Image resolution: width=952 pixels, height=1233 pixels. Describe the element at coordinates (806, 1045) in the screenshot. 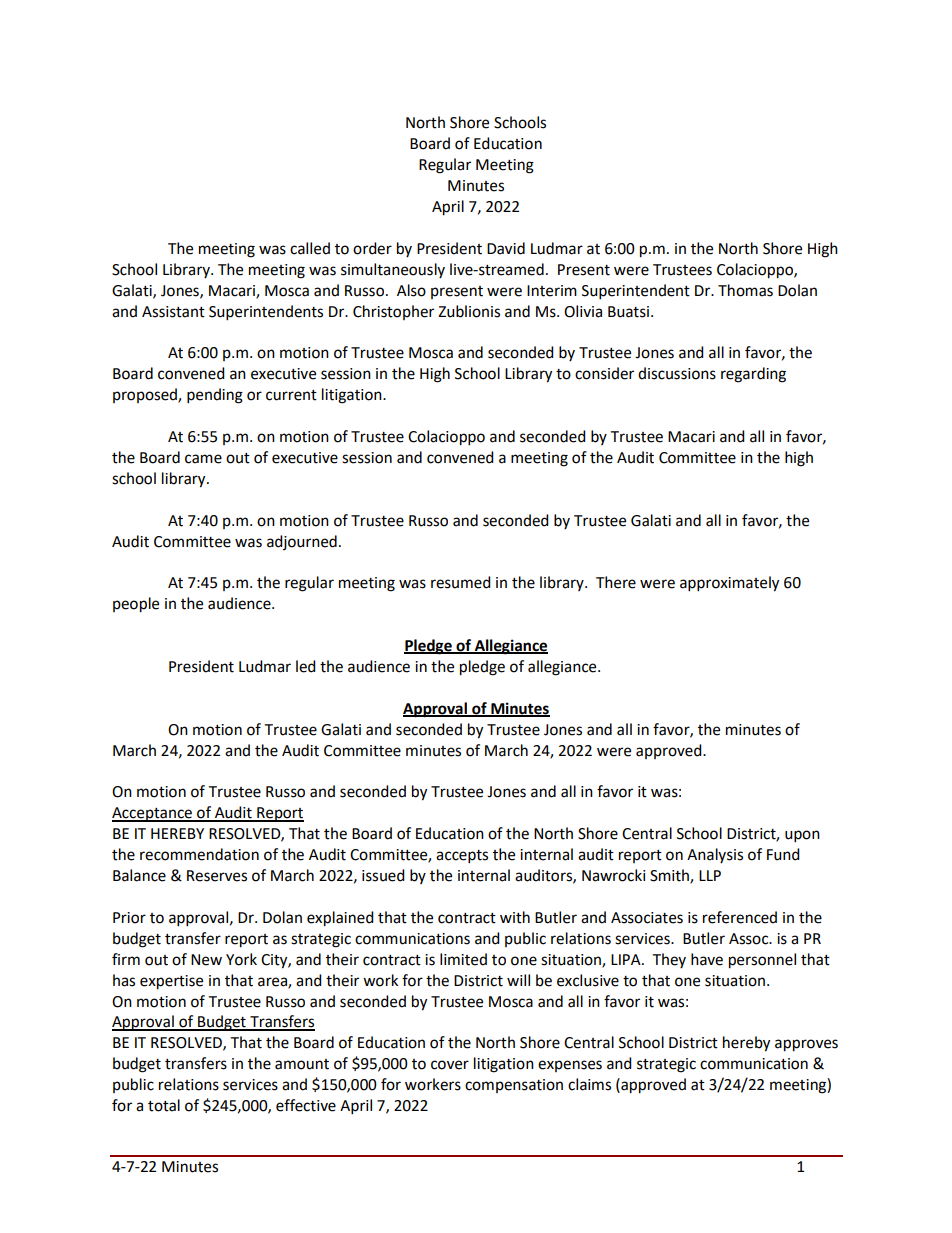

I see `approves` at that location.
